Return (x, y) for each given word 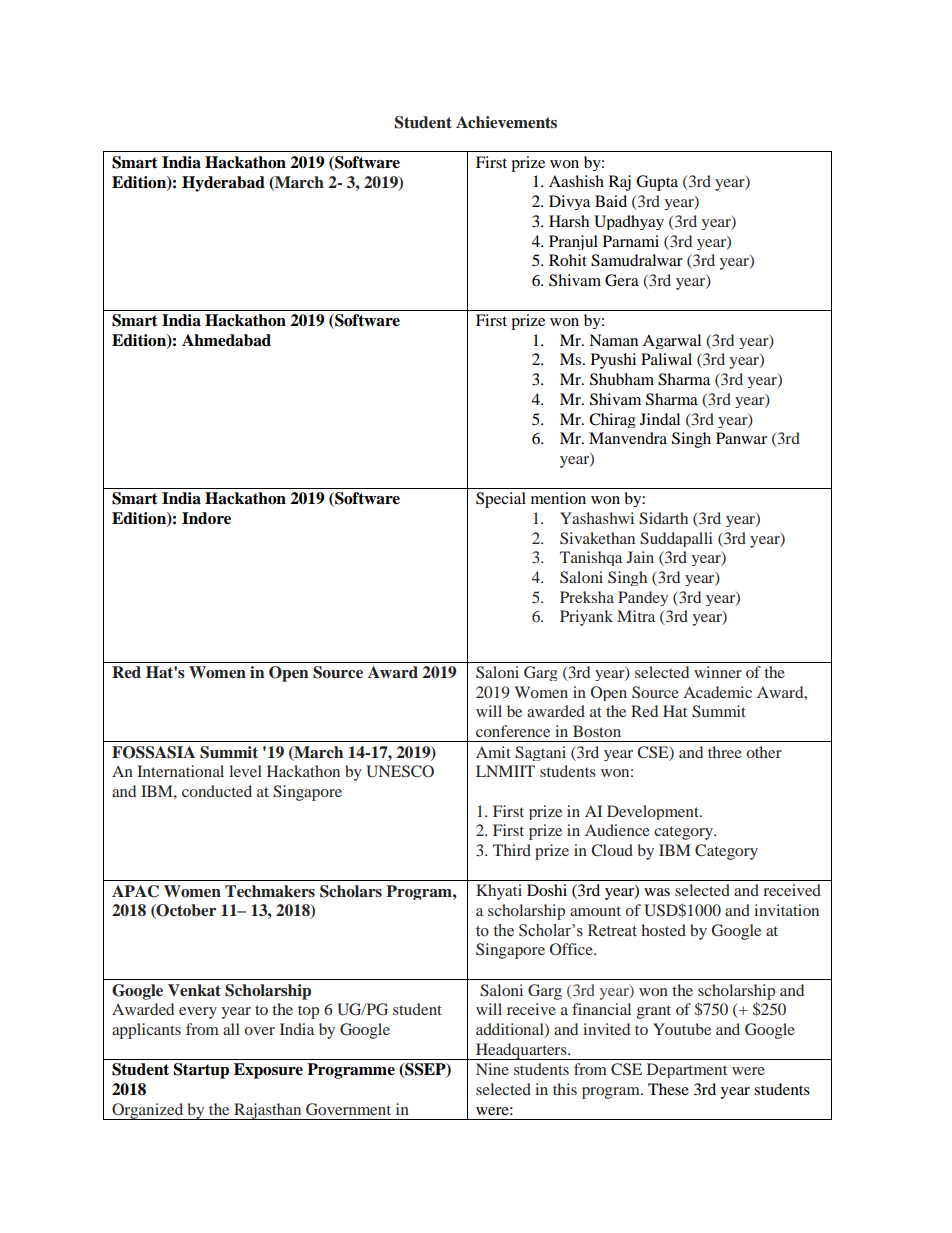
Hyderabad (223, 184)
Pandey (643, 598)
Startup (201, 1071)
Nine (492, 1069)
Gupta (657, 183)
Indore (206, 518)
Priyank (586, 618)
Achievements (506, 122)
